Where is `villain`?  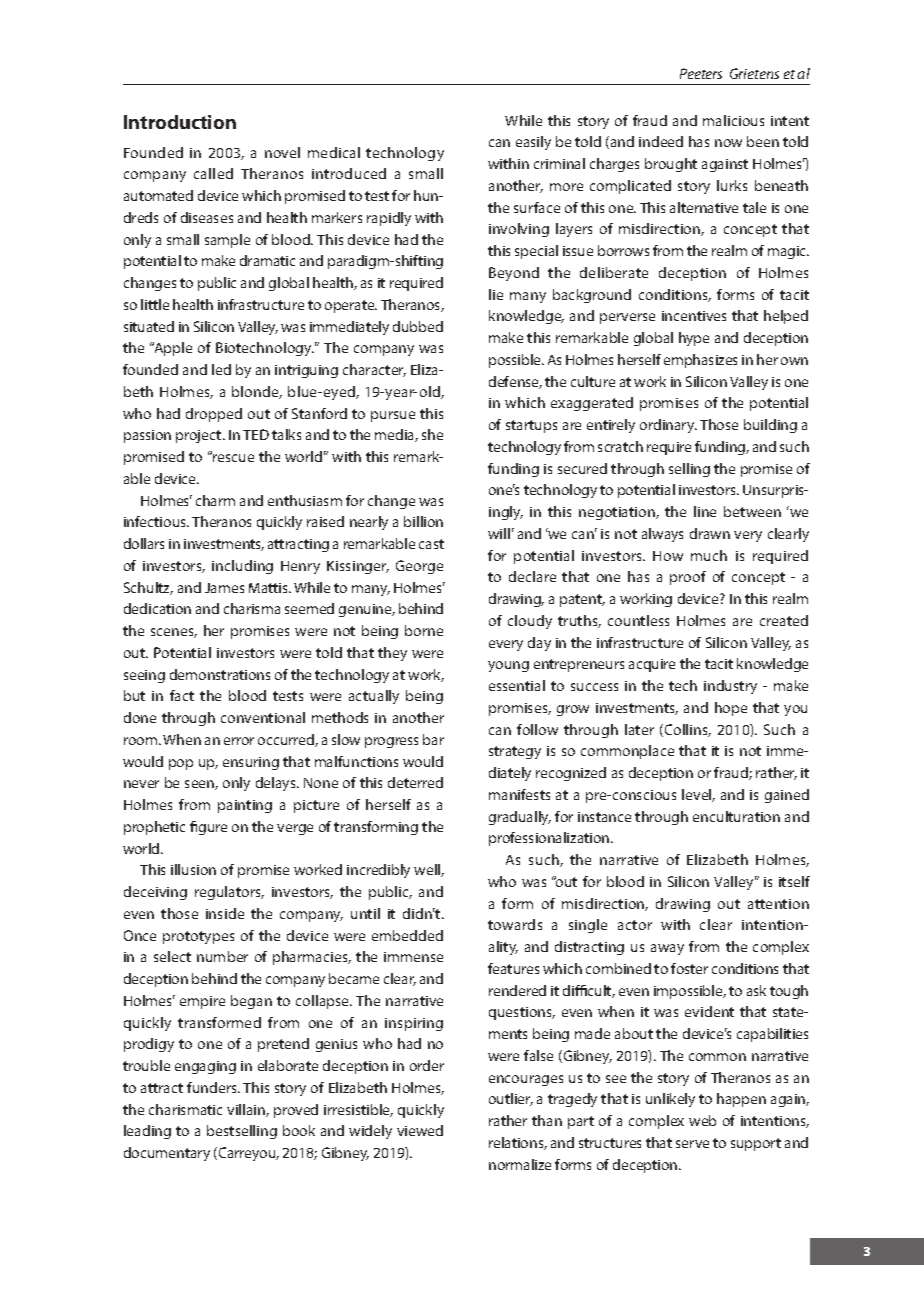 villain is located at coordinates (247, 1110).
